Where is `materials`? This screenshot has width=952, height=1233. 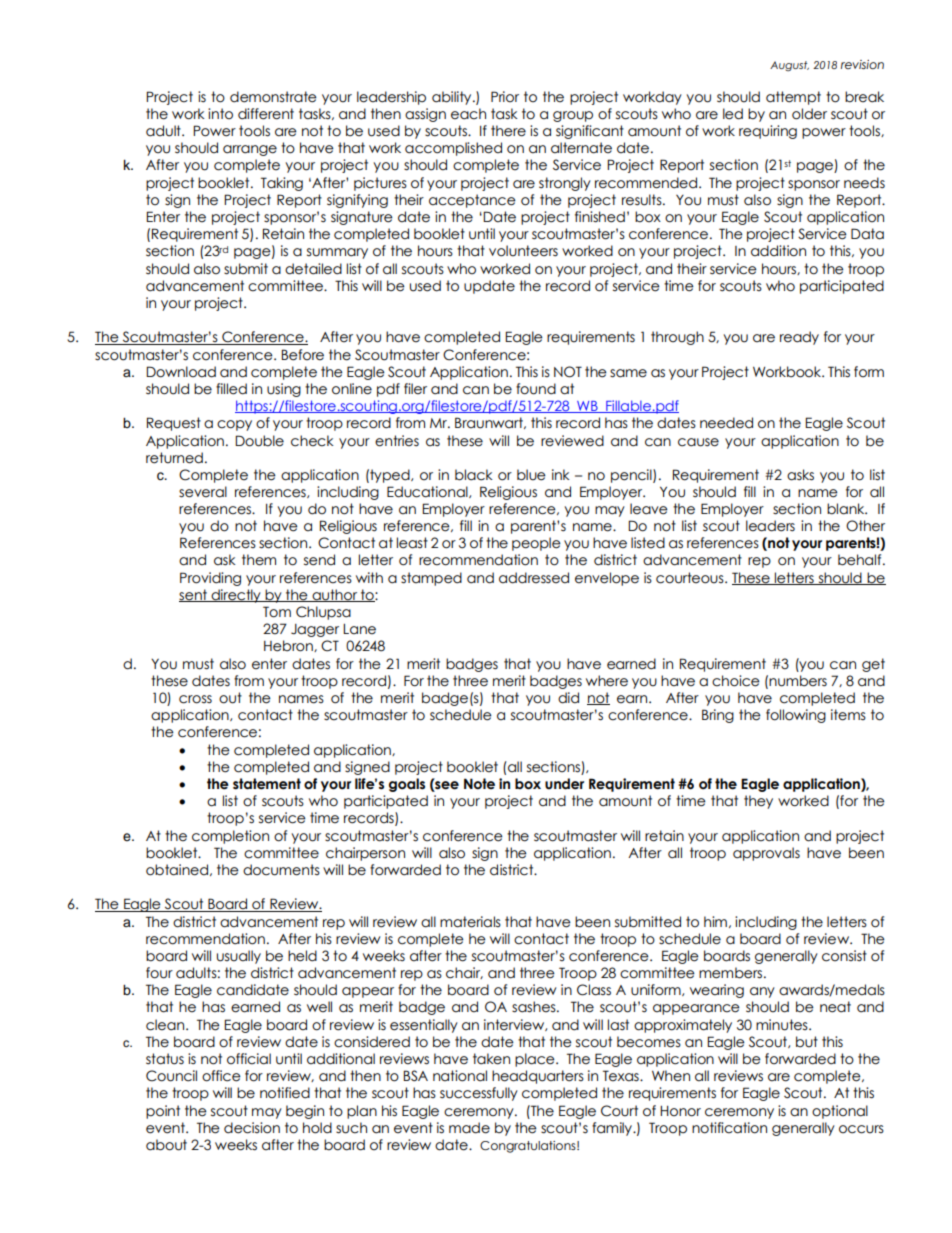 materials is located at coordinates (470, 922).
